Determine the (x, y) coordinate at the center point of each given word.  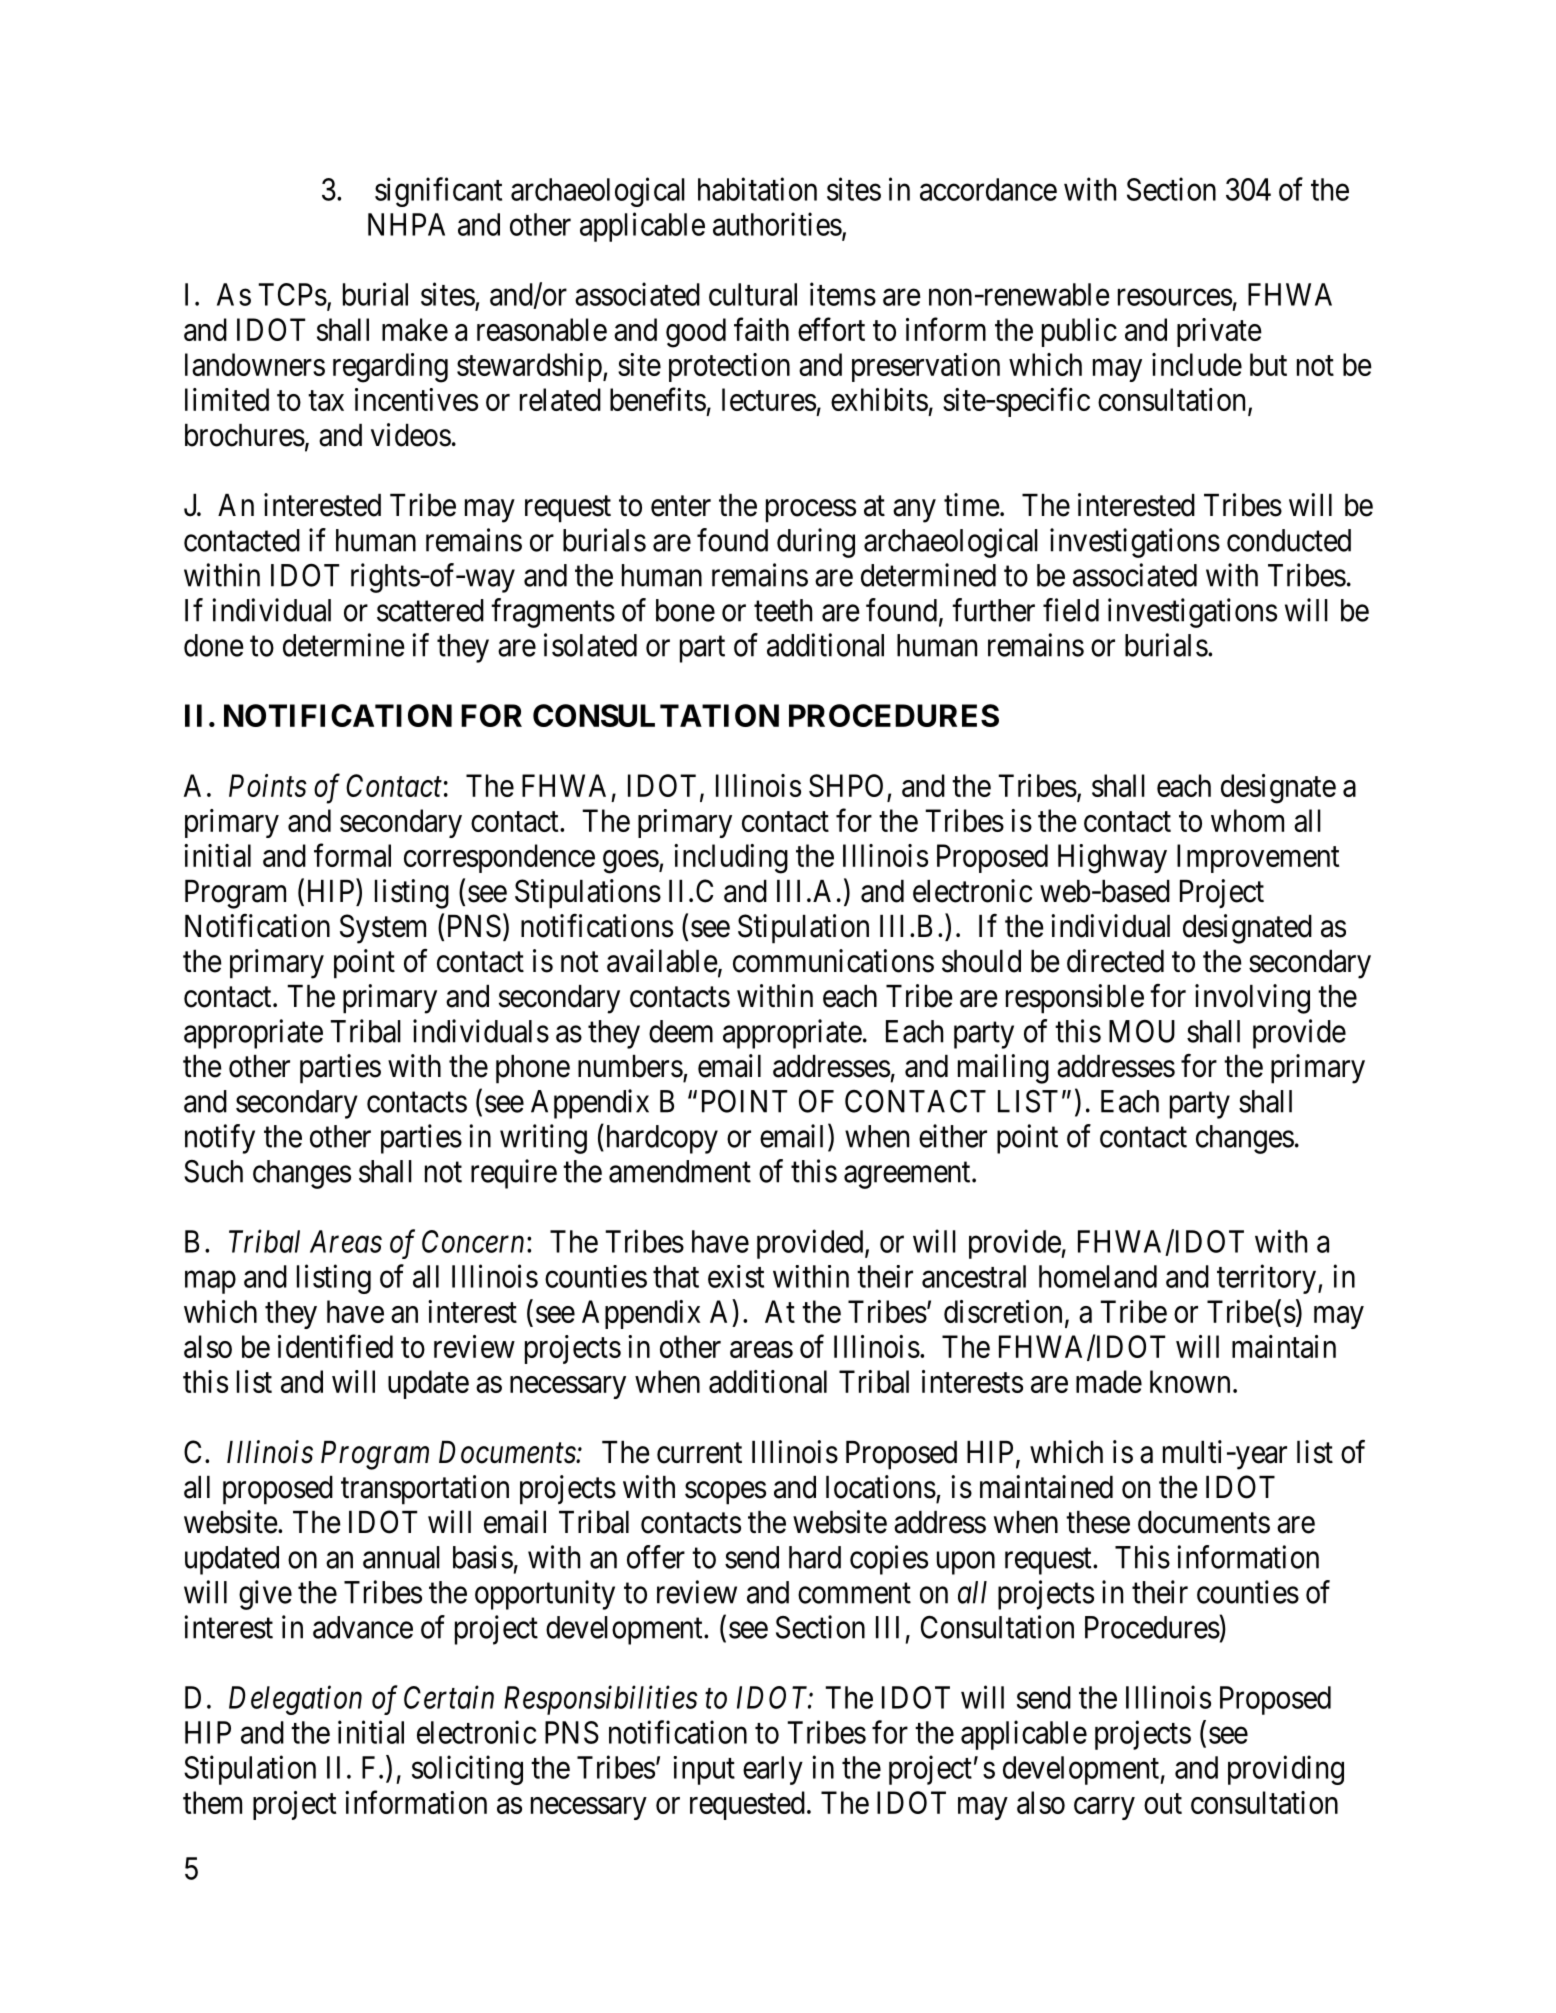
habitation (757, 189)
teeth (783, 610)
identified (335, 1346)
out (1163, 1804)
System (383, 929)
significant (438, 192)
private (1219, 332)
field (1071, 610)
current (699, 1453)
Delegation (295, 1700)
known (1190, 1381)
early (773, 1770)
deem (681, 1031)
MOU (1142, 1031)
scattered (430, 610)
